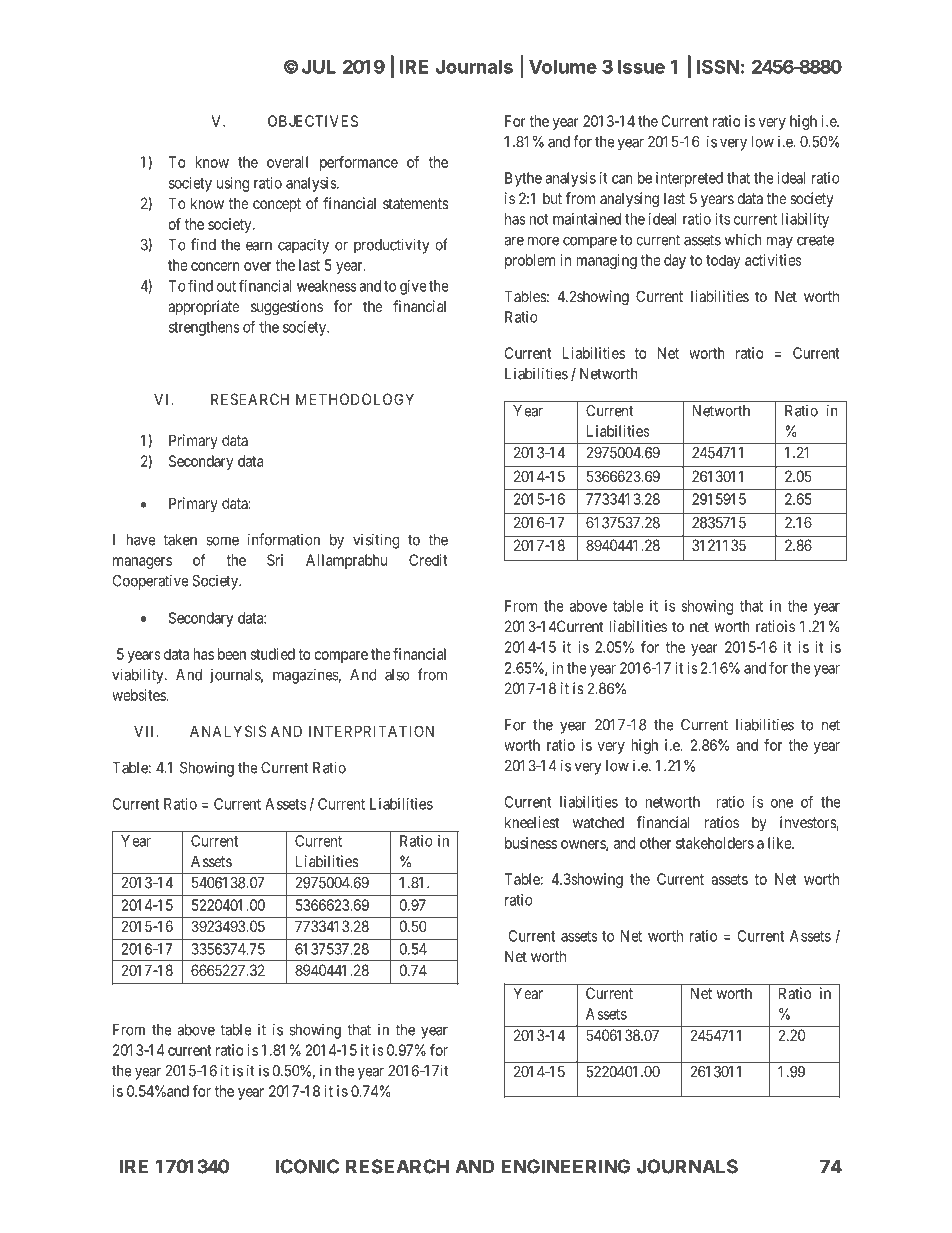  Describe the element at coordinates (313, 121) in the screenshot. I see `OBJECTIVES` at that location.
